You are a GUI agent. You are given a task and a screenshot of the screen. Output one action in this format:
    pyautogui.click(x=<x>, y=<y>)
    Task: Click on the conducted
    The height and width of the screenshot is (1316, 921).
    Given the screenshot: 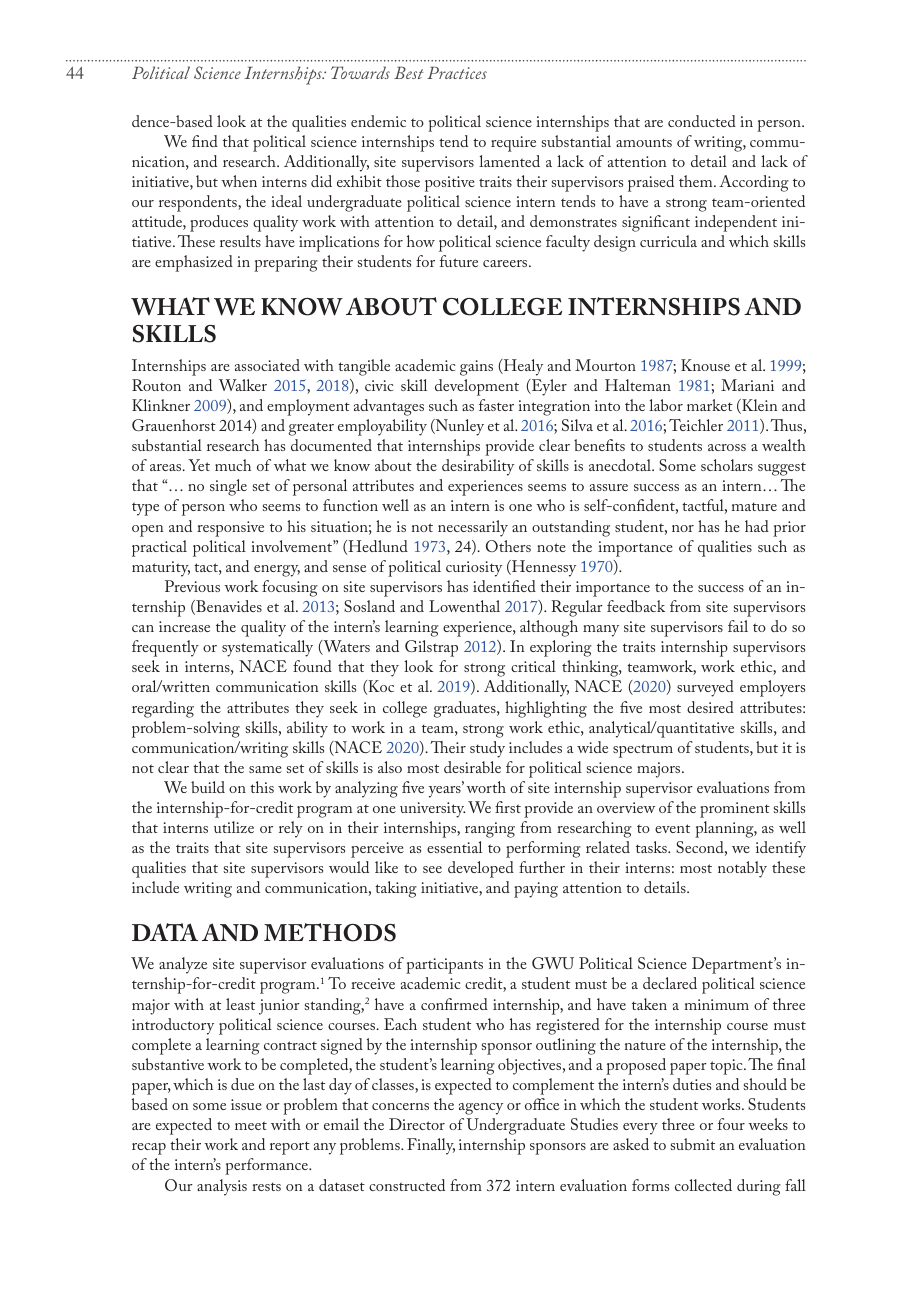 What is the action you would take?
    pyautogui.click(x=702, y=121)
